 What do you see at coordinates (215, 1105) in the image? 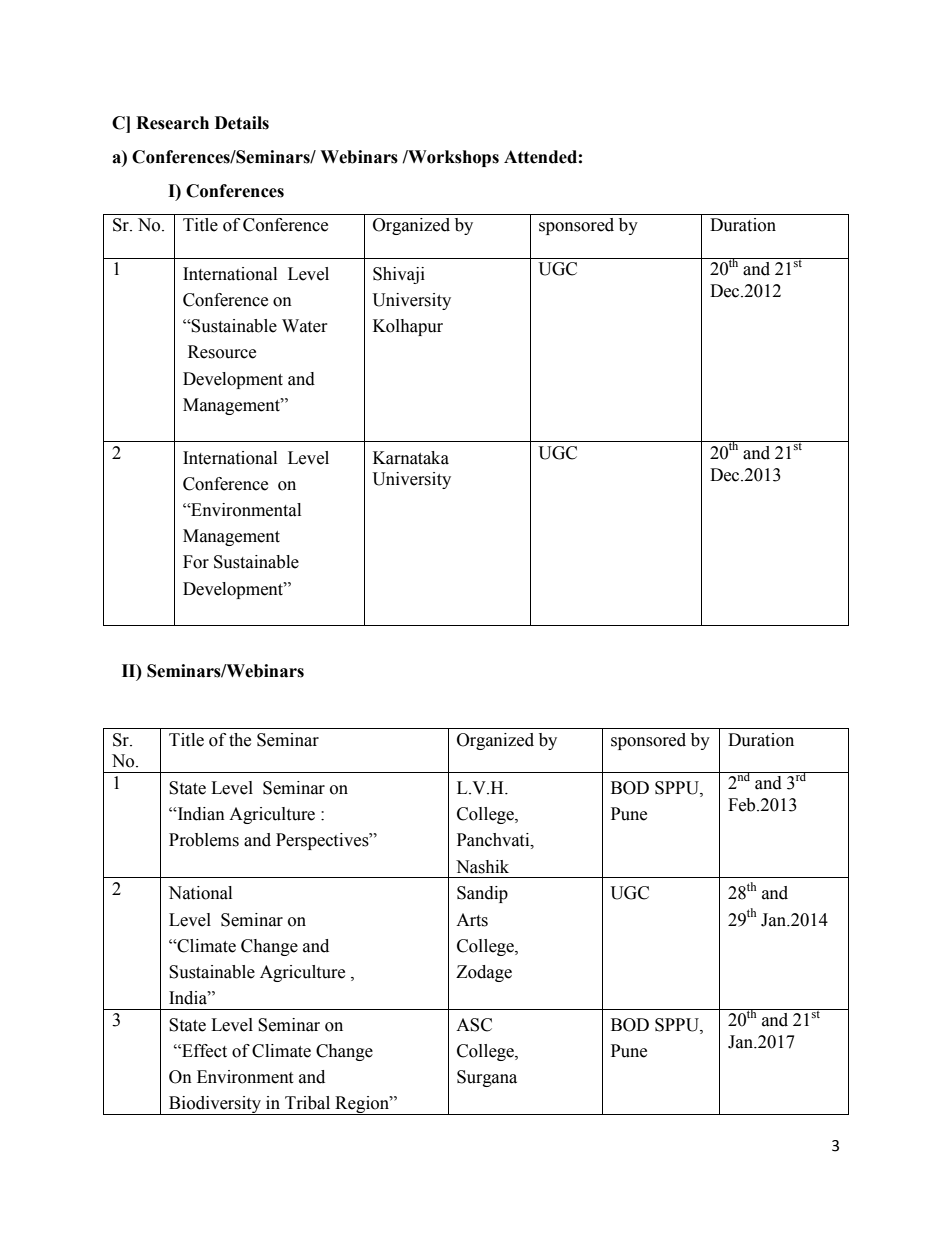
I see `Biodiversity` at bounding box center [215, 1105].
